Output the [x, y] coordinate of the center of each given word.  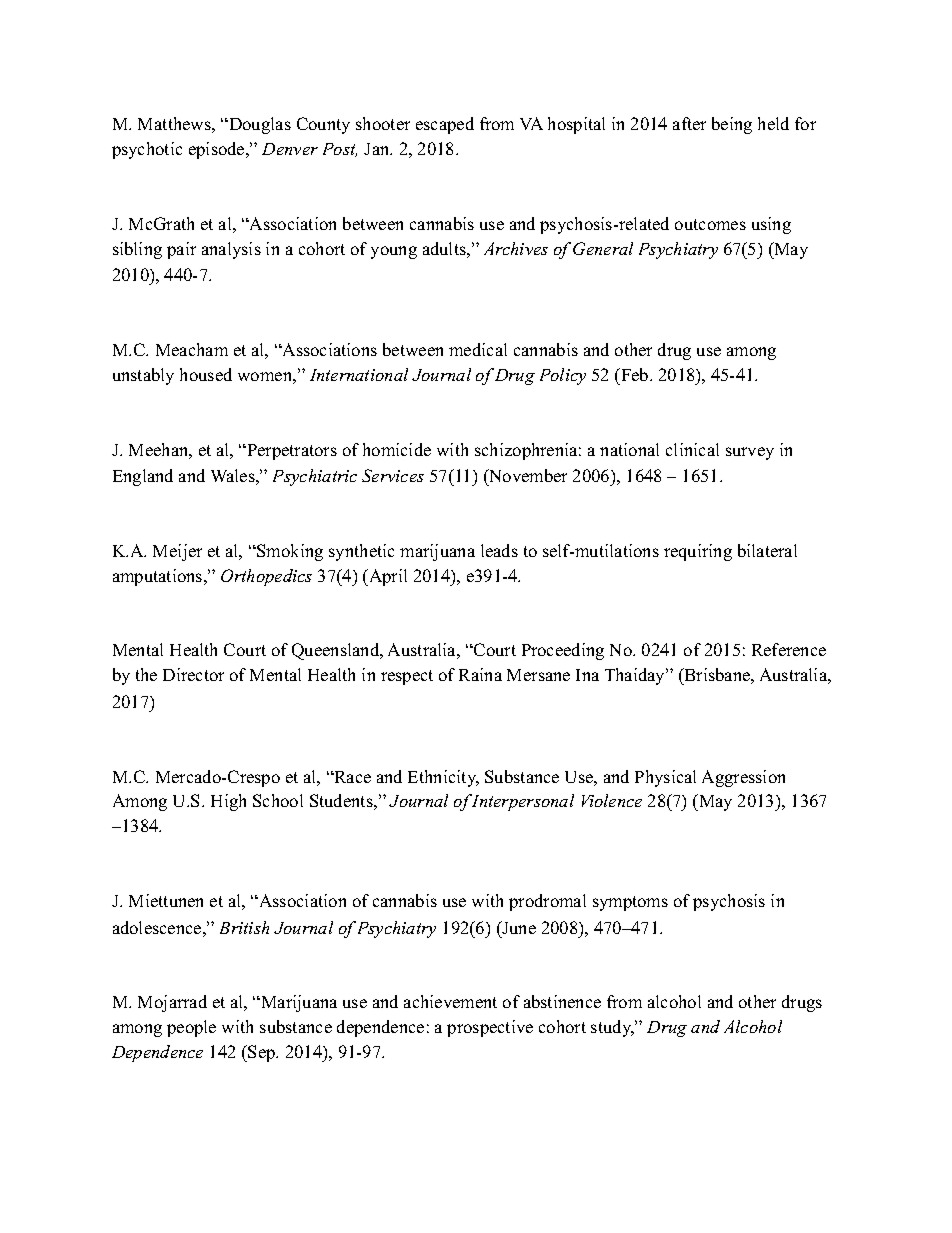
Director [193, 674]
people [191, 1028]
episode [218, 150]
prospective [490, 1028]
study [612, 1028]
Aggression [743, 778]
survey [750, 453]
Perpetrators [291, 452]
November [527, 475]
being [732, 125]
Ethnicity [443, 778]
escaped [445, 125]
